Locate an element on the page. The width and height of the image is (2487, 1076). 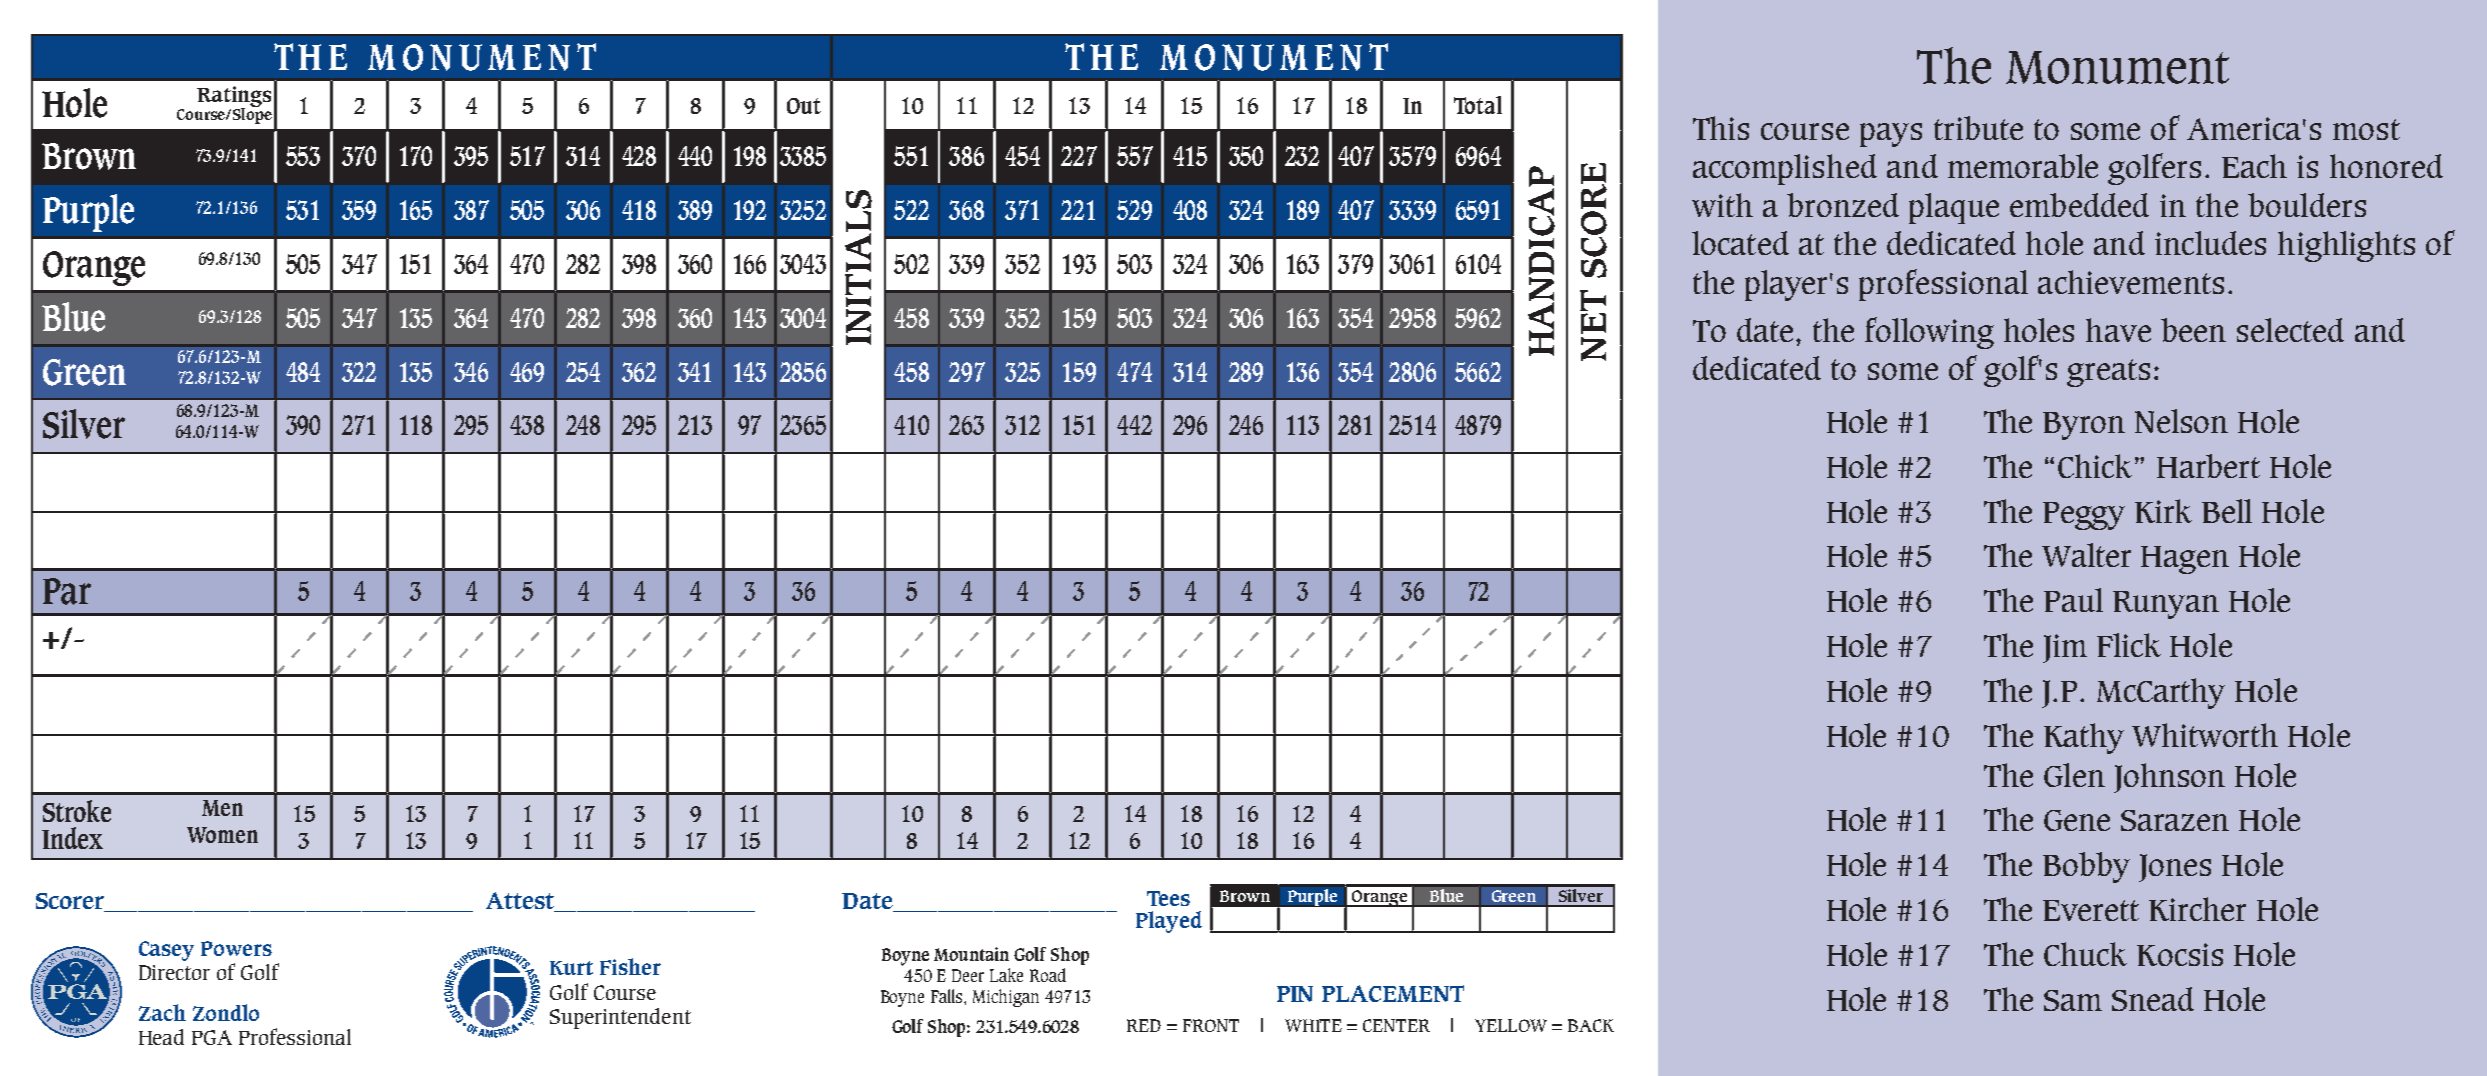
Flick is located at coordinates (2129, 645).
